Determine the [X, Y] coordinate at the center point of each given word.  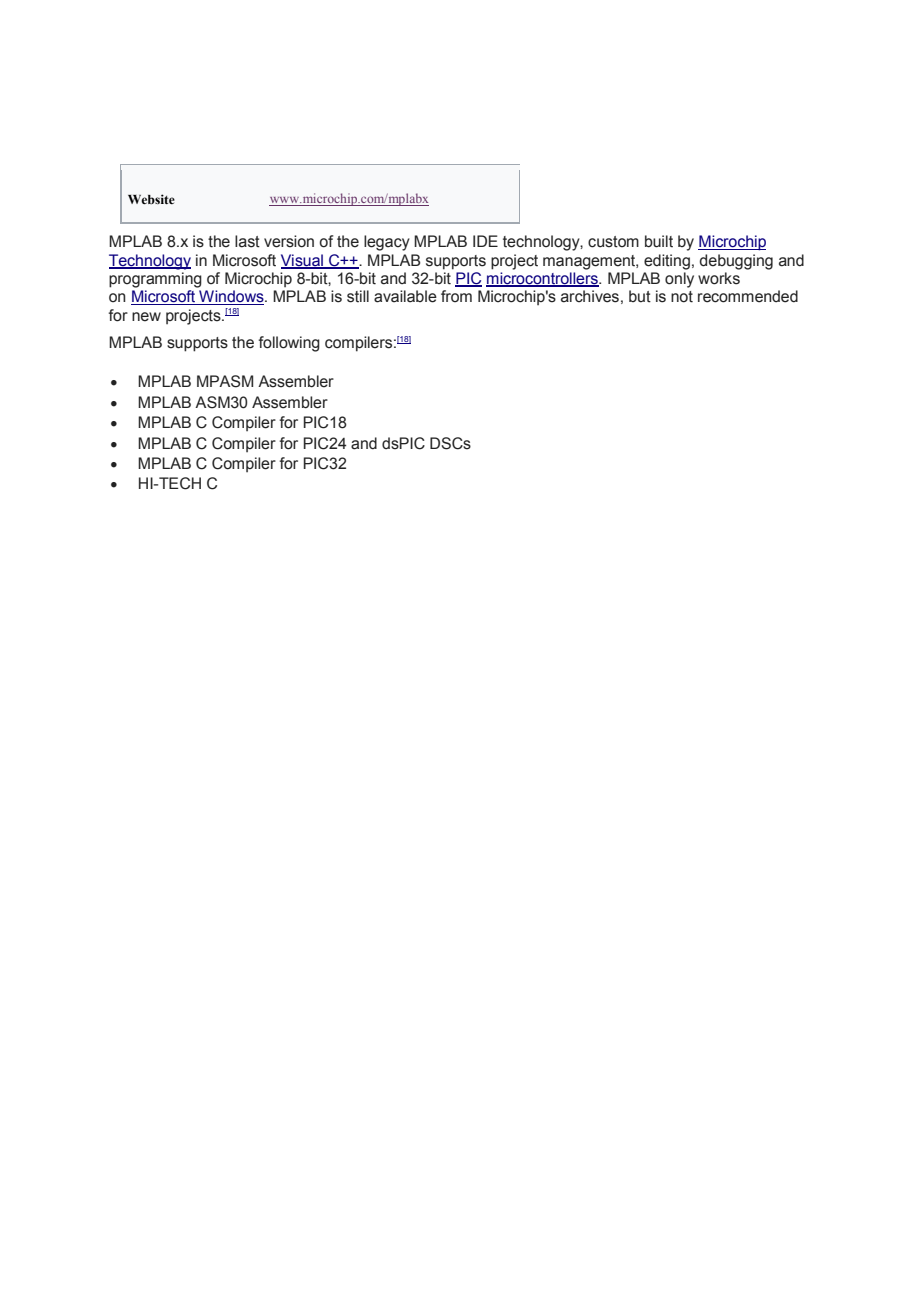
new [146, 317]
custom [613, 242]
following [289, 344]
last [247, 241]
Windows [231, 297]
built [659, 241]
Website [151, 199]
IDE [485, 241]
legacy [387, 243]
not [682, 297]
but [640, 296]
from [456, 296]
